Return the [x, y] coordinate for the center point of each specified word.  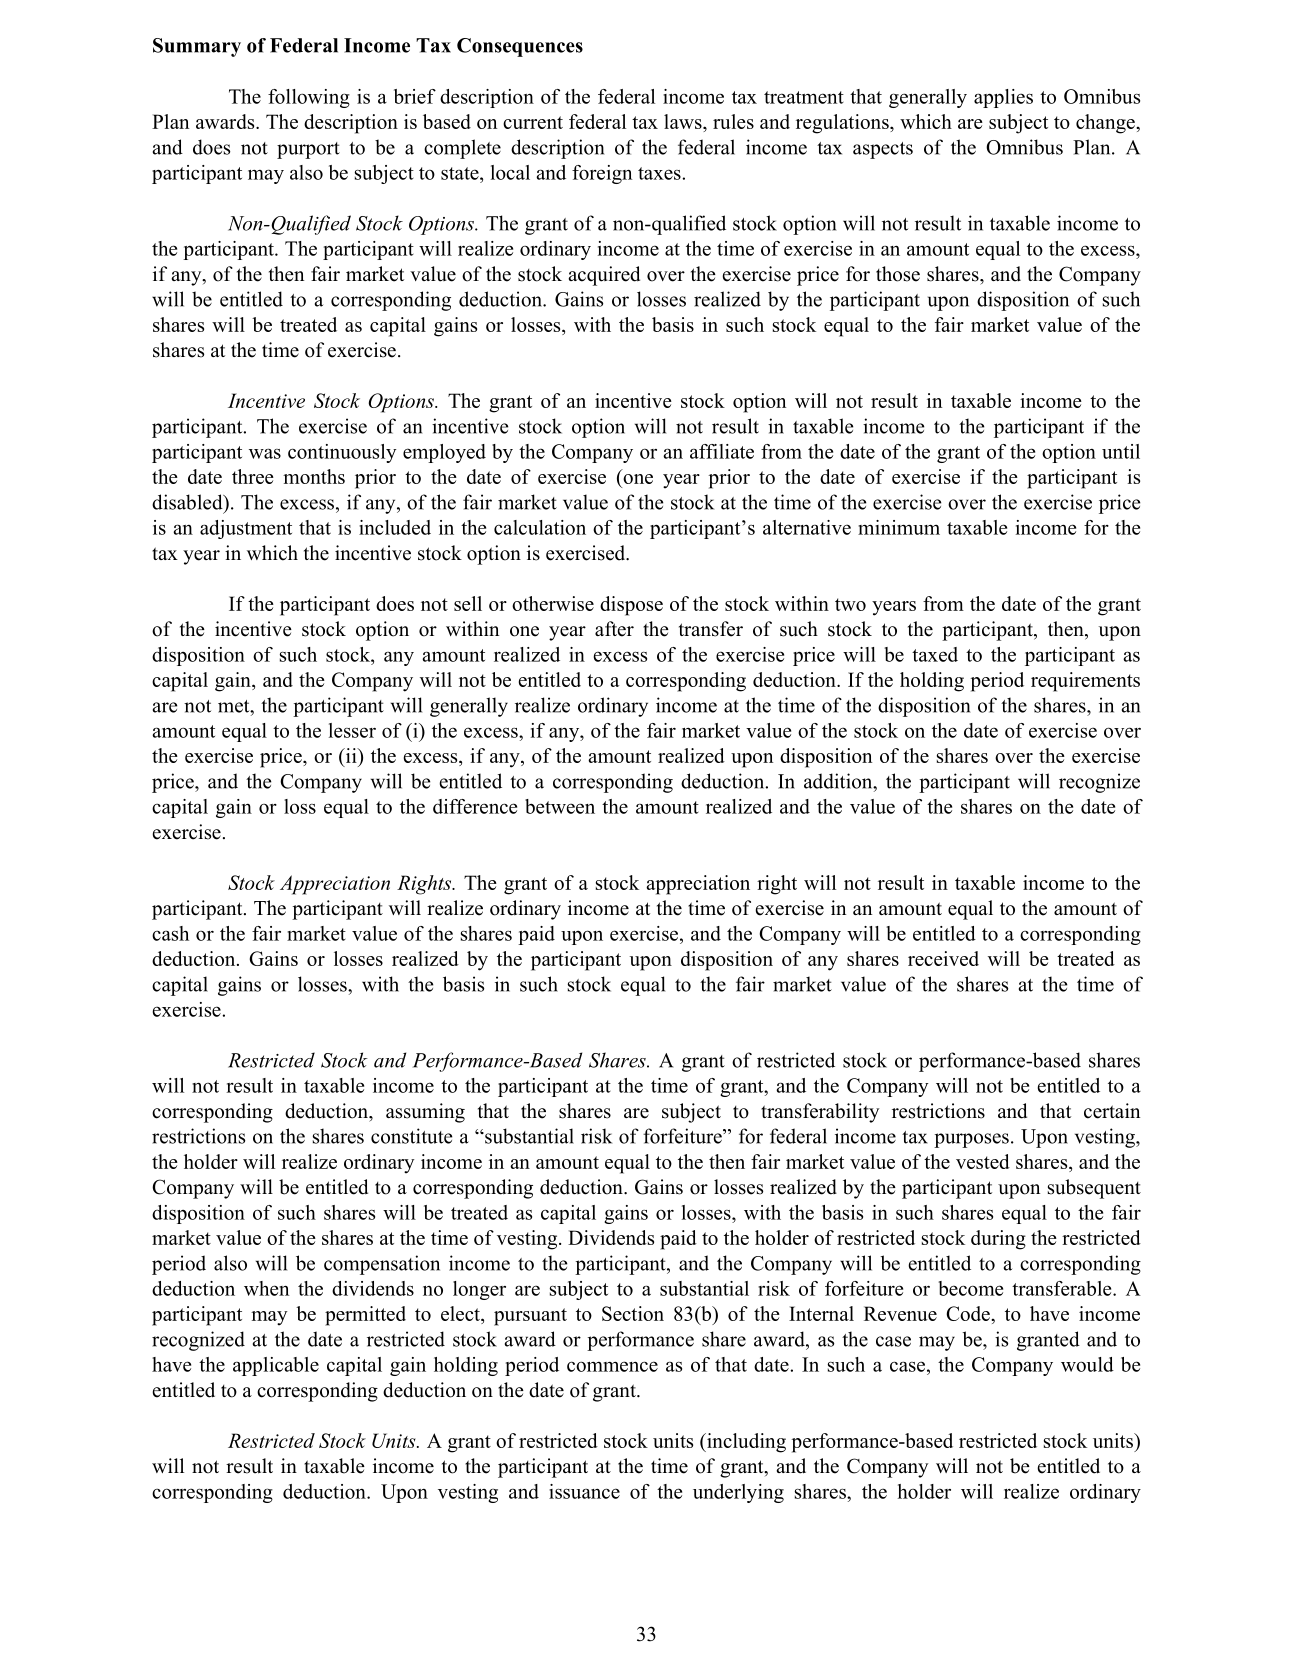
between [560, 806]
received [943, 958]
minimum [899, 527]
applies [1003, 98]
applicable [276, 1366]
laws [684, 123]
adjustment [246, 529]
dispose [631, 606]
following [309, 98]
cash [170, 933]
